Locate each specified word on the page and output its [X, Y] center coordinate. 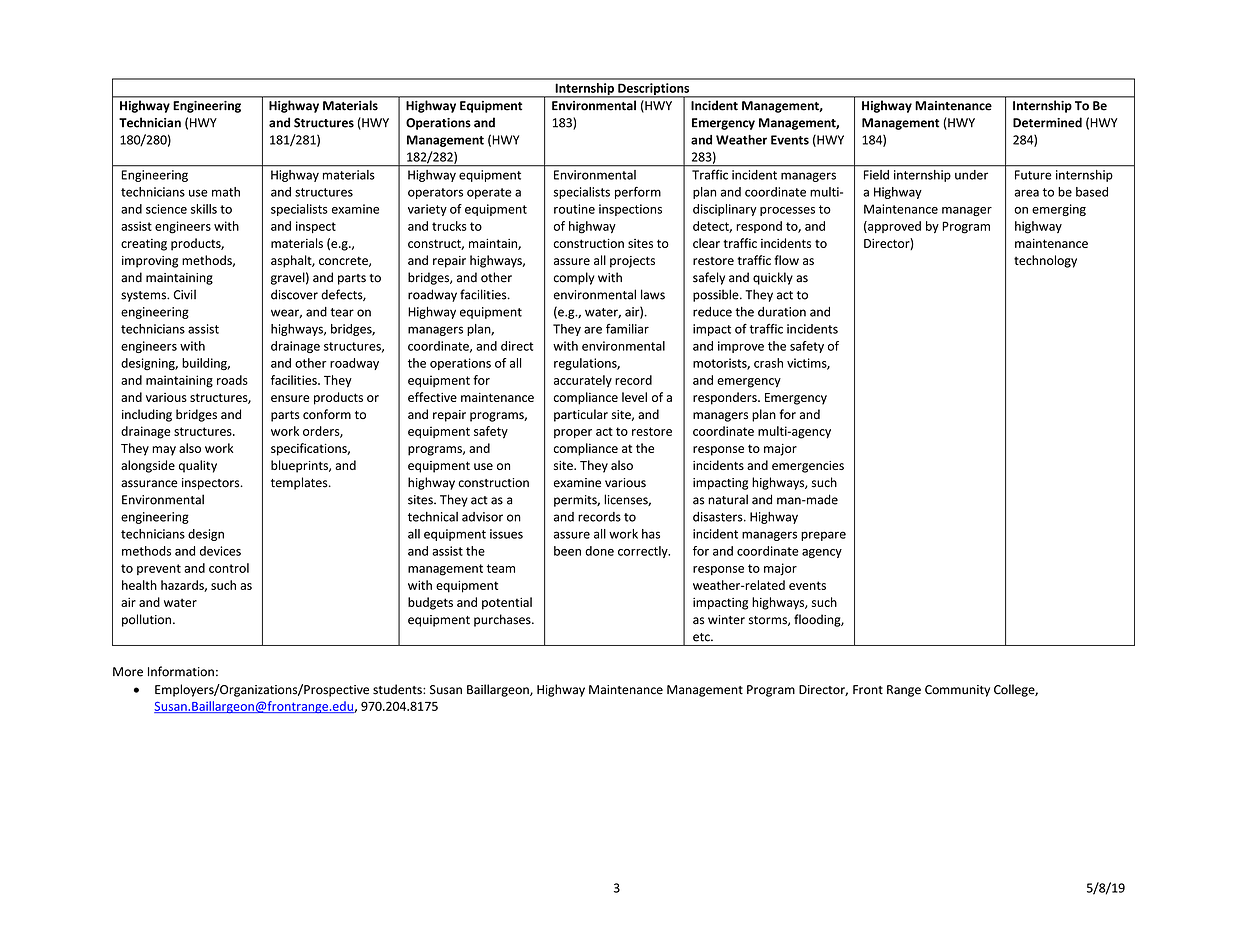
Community [957, 691]
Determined [1047, 122]
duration [782, 312]
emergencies [808, 467]
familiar [627, 329]
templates [300, 483]
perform [638, 193]
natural [728, 499]
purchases [503, 620]
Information [181, 671]
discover [294, 294]
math [226, 192]
